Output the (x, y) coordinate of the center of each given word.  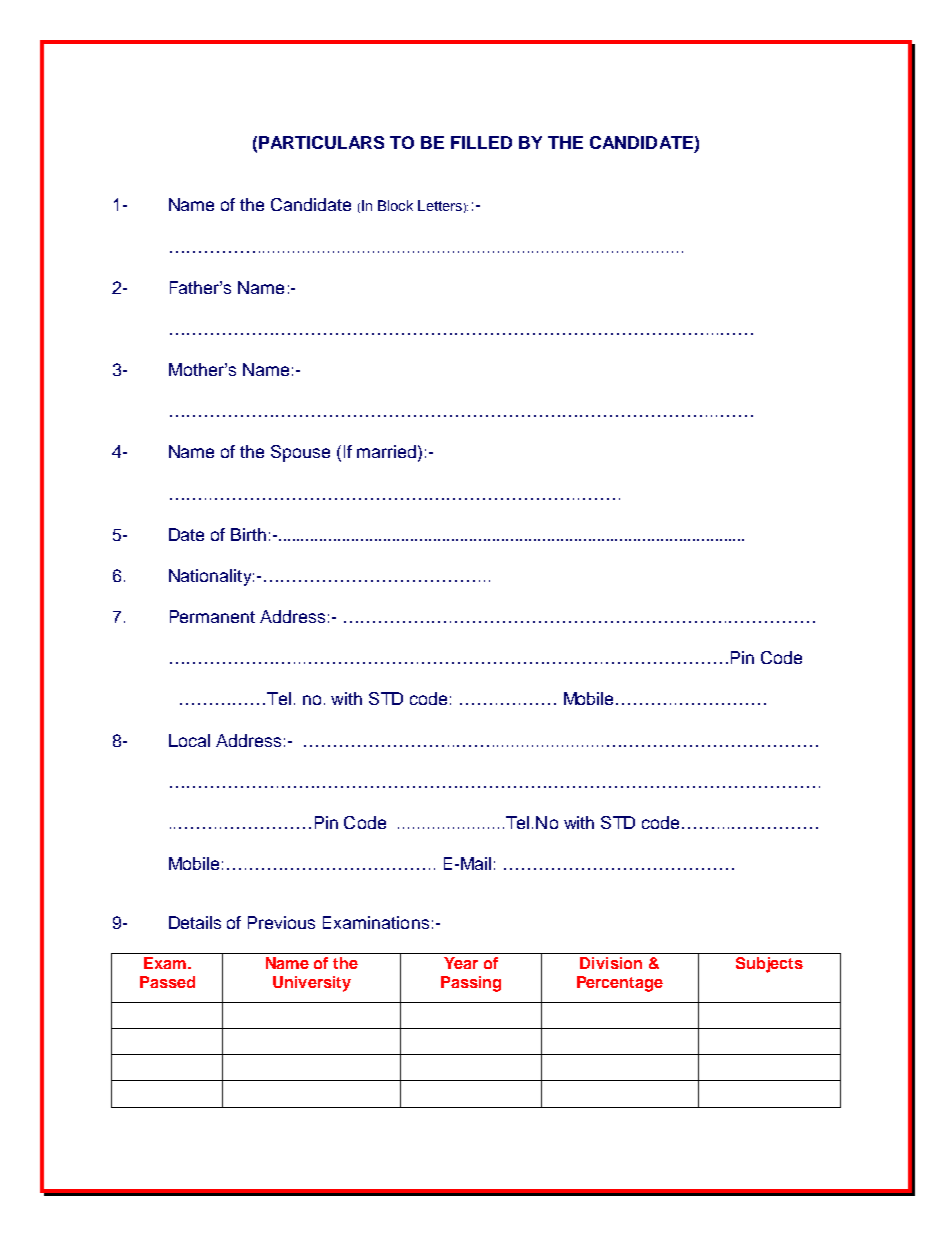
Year (461, 963)
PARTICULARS (321, 142)
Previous (281, 922)
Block (395, 205)
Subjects (769, 965)
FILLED (481, 142)
